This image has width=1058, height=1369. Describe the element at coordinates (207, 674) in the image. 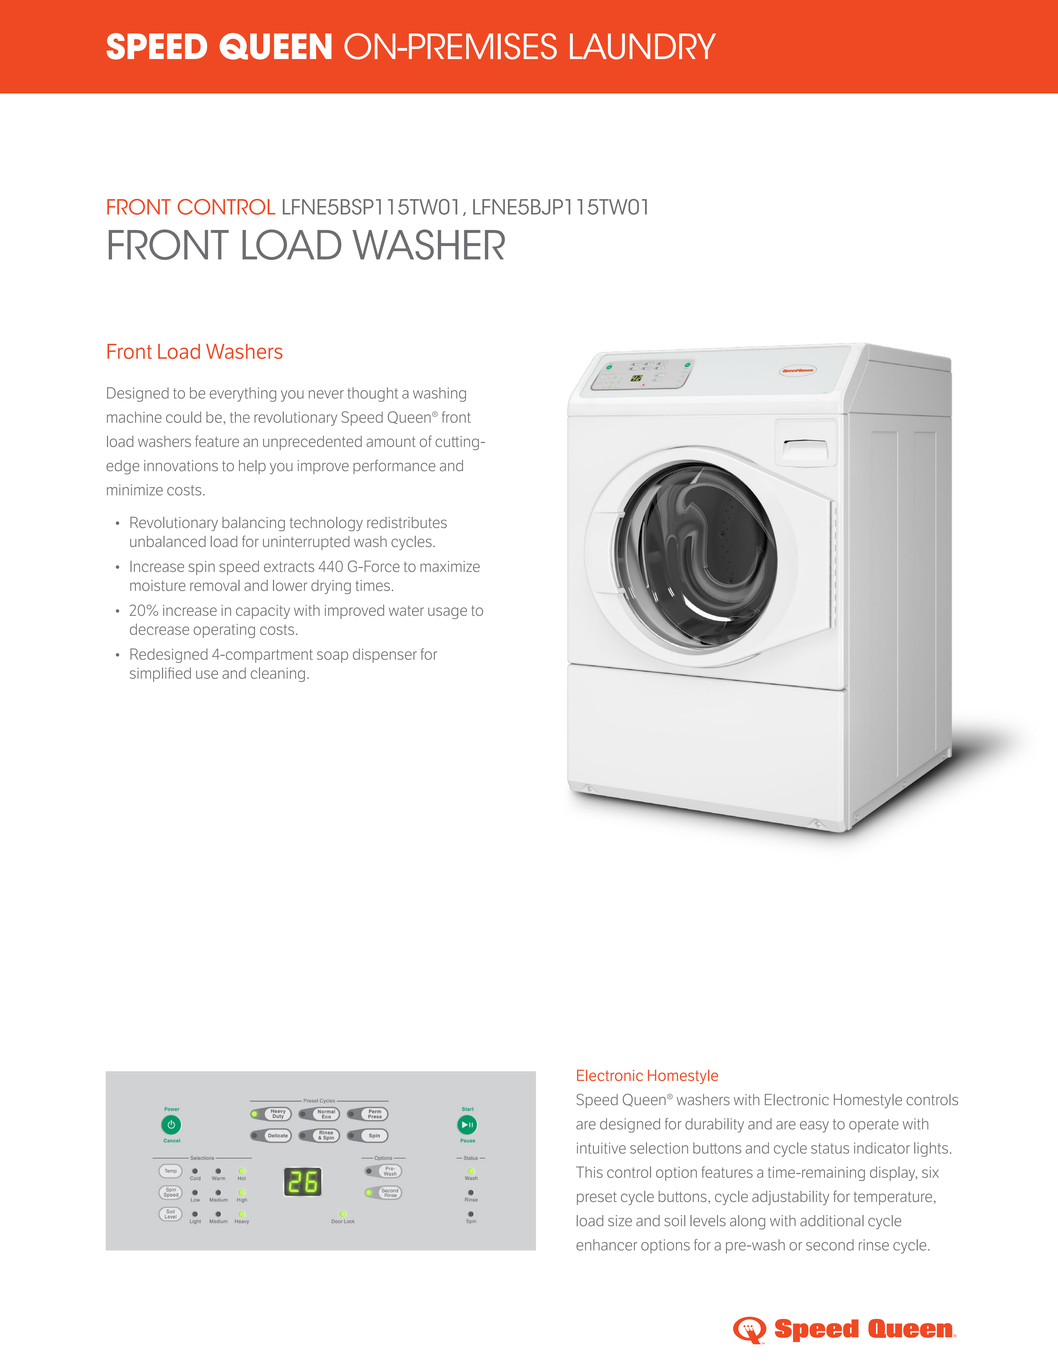

I see `use` at that location.
